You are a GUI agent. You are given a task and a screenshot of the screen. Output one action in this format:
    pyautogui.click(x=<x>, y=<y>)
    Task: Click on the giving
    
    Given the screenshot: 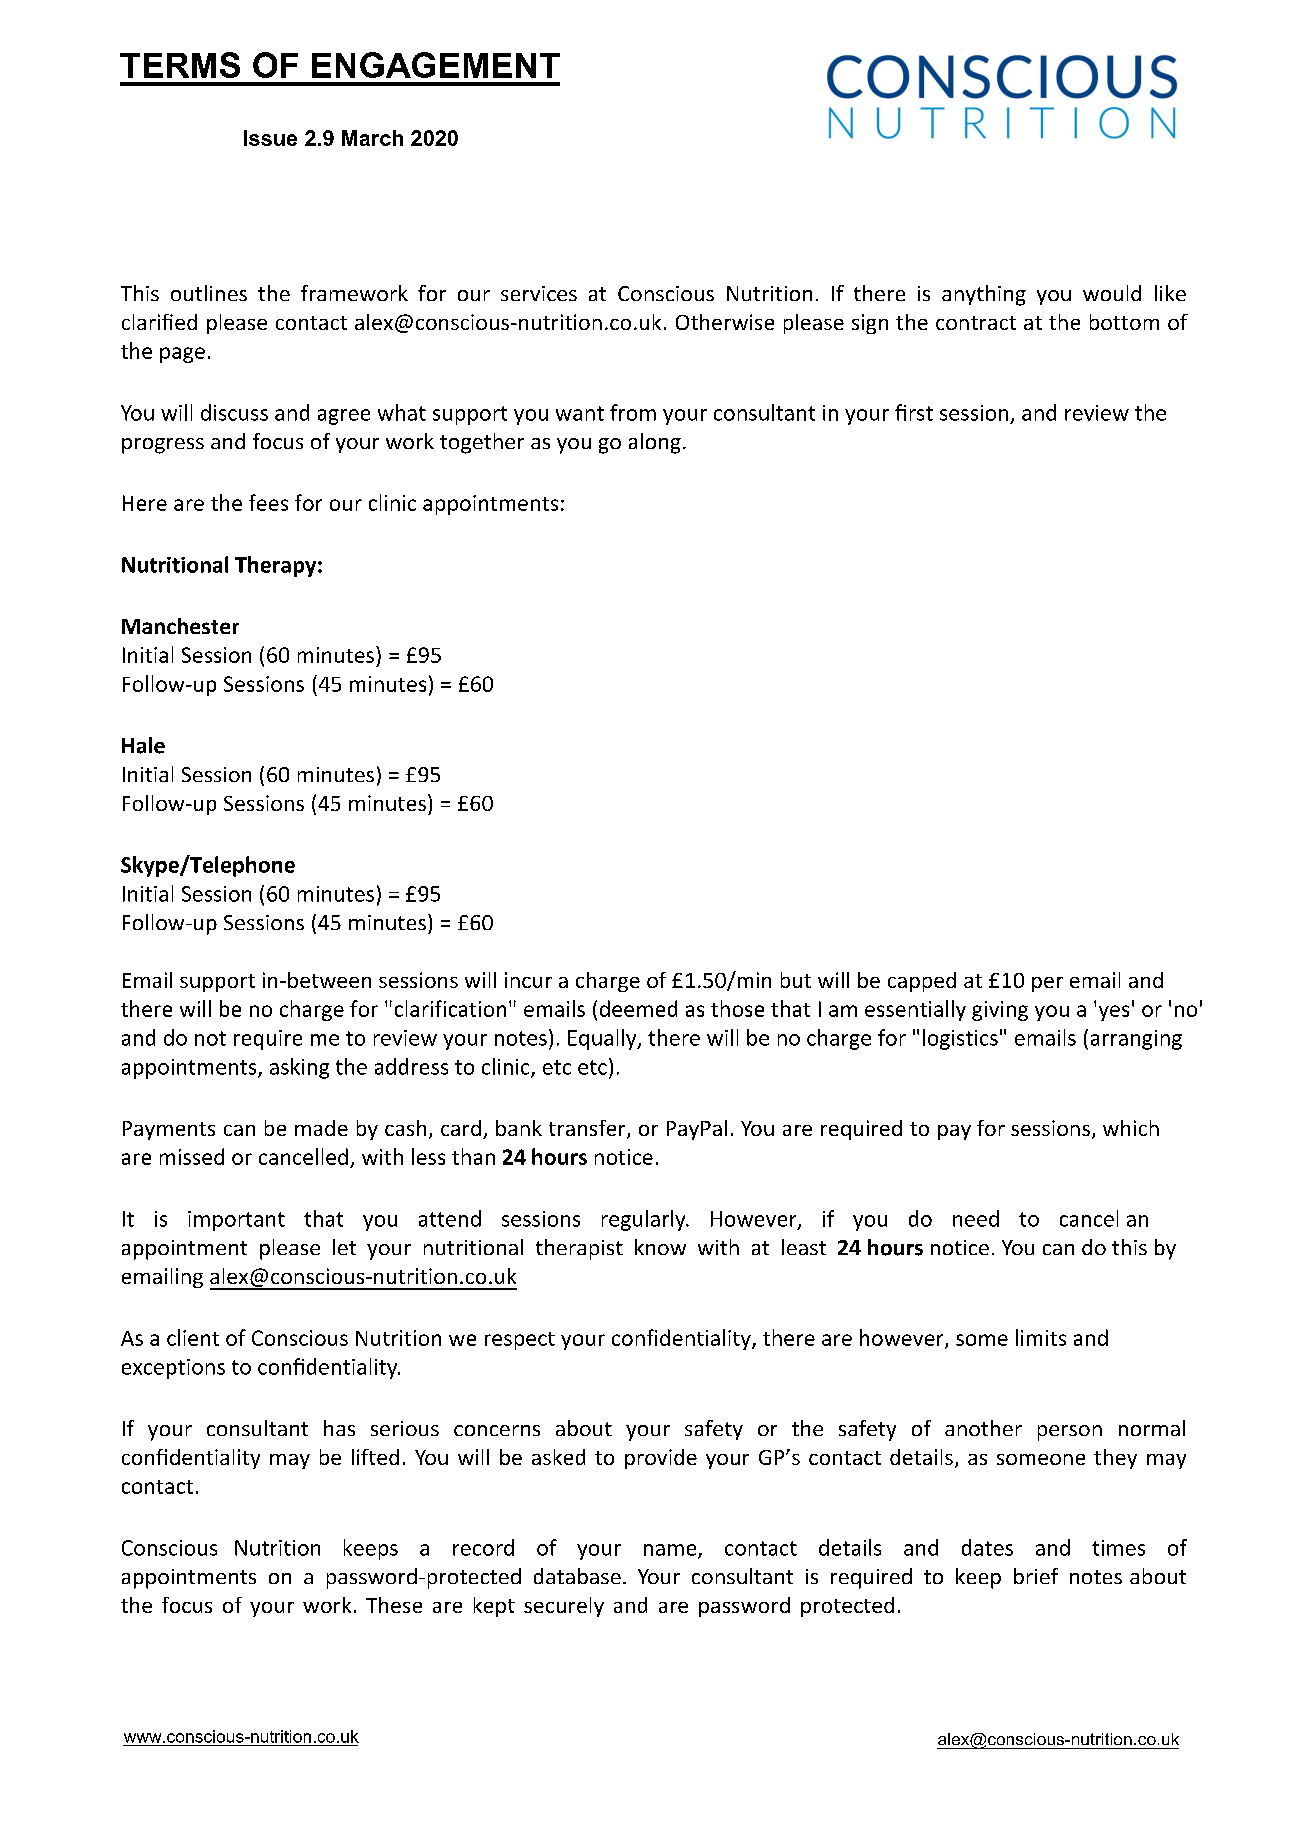 What is the action you would take?
    pyautogui.click(x=1000, y=1011)
